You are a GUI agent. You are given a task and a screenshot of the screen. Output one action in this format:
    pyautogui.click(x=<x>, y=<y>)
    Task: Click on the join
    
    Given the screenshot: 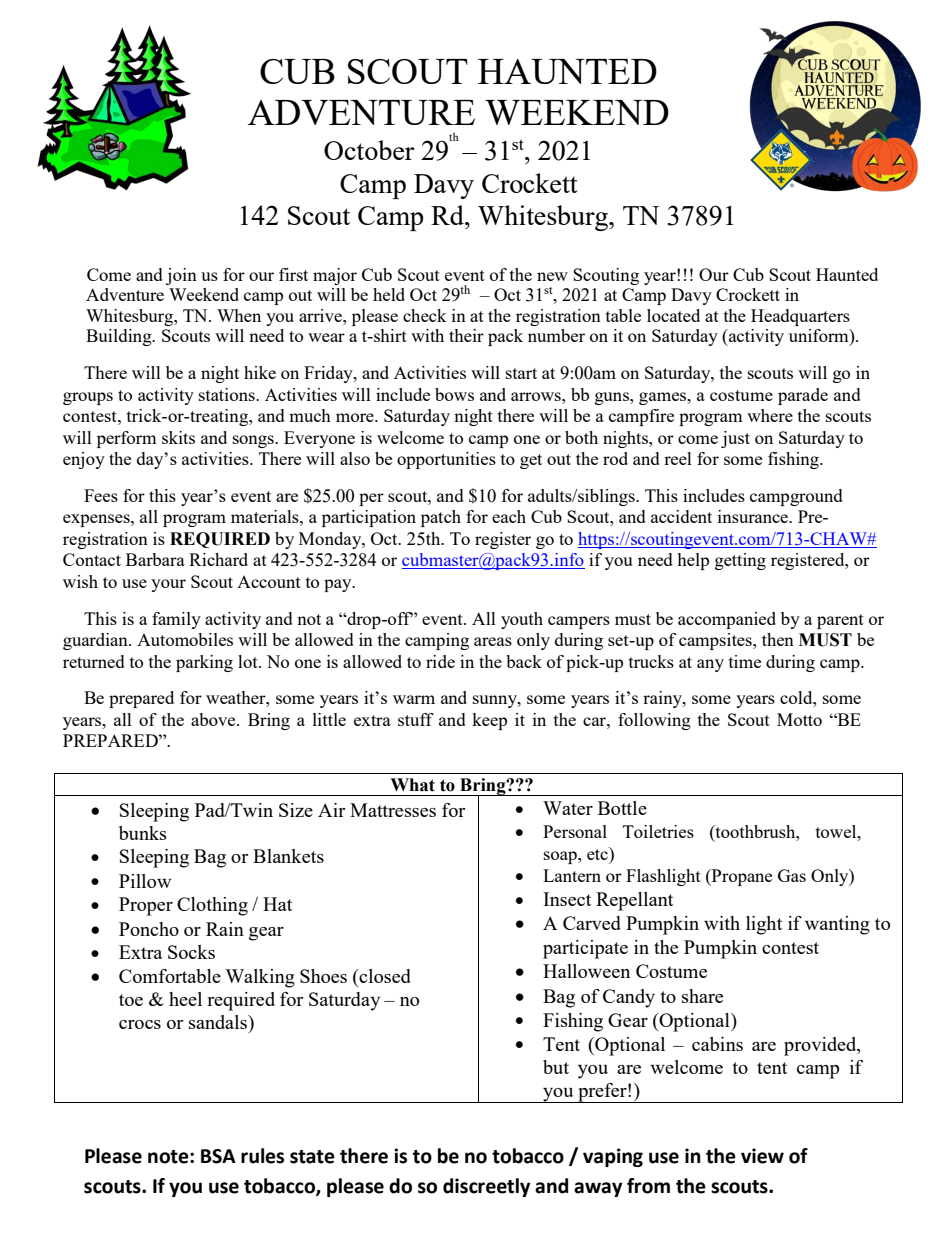 What is the action you would take?
    pyautogui.click(x=181, y=276)
